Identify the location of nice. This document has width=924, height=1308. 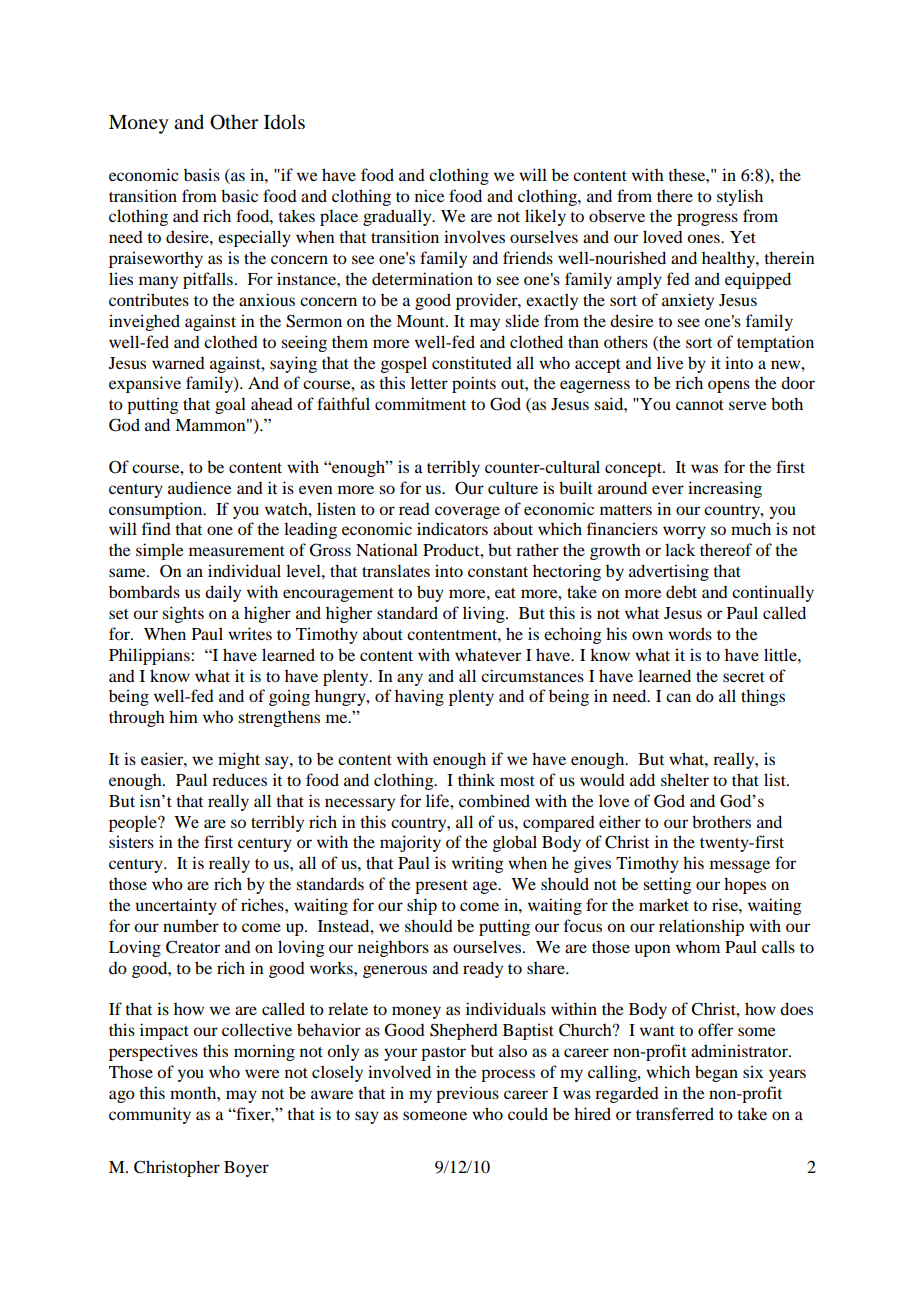
(430, 195).
